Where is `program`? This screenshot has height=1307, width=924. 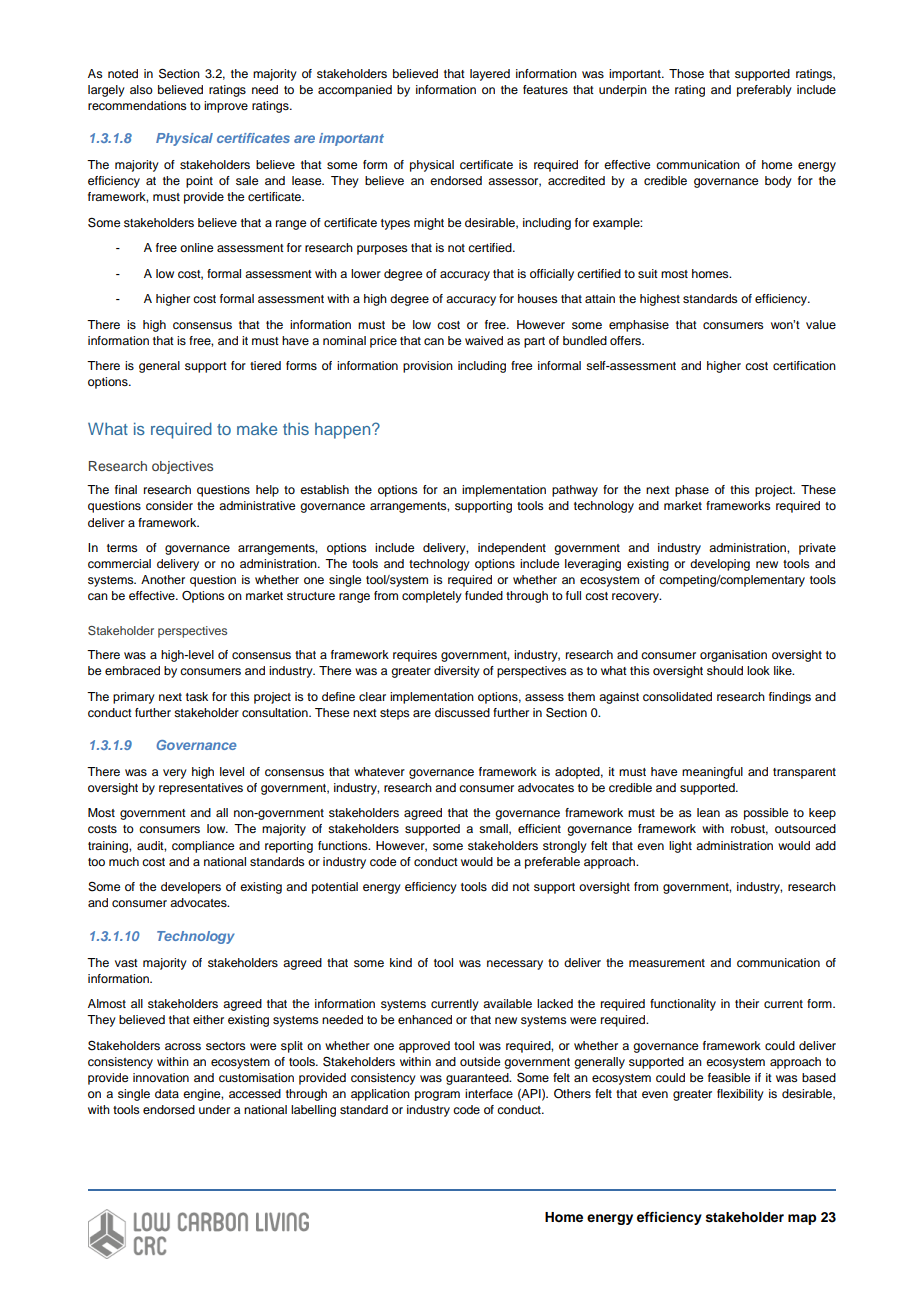
program is located at coordinates (437, 1096).
